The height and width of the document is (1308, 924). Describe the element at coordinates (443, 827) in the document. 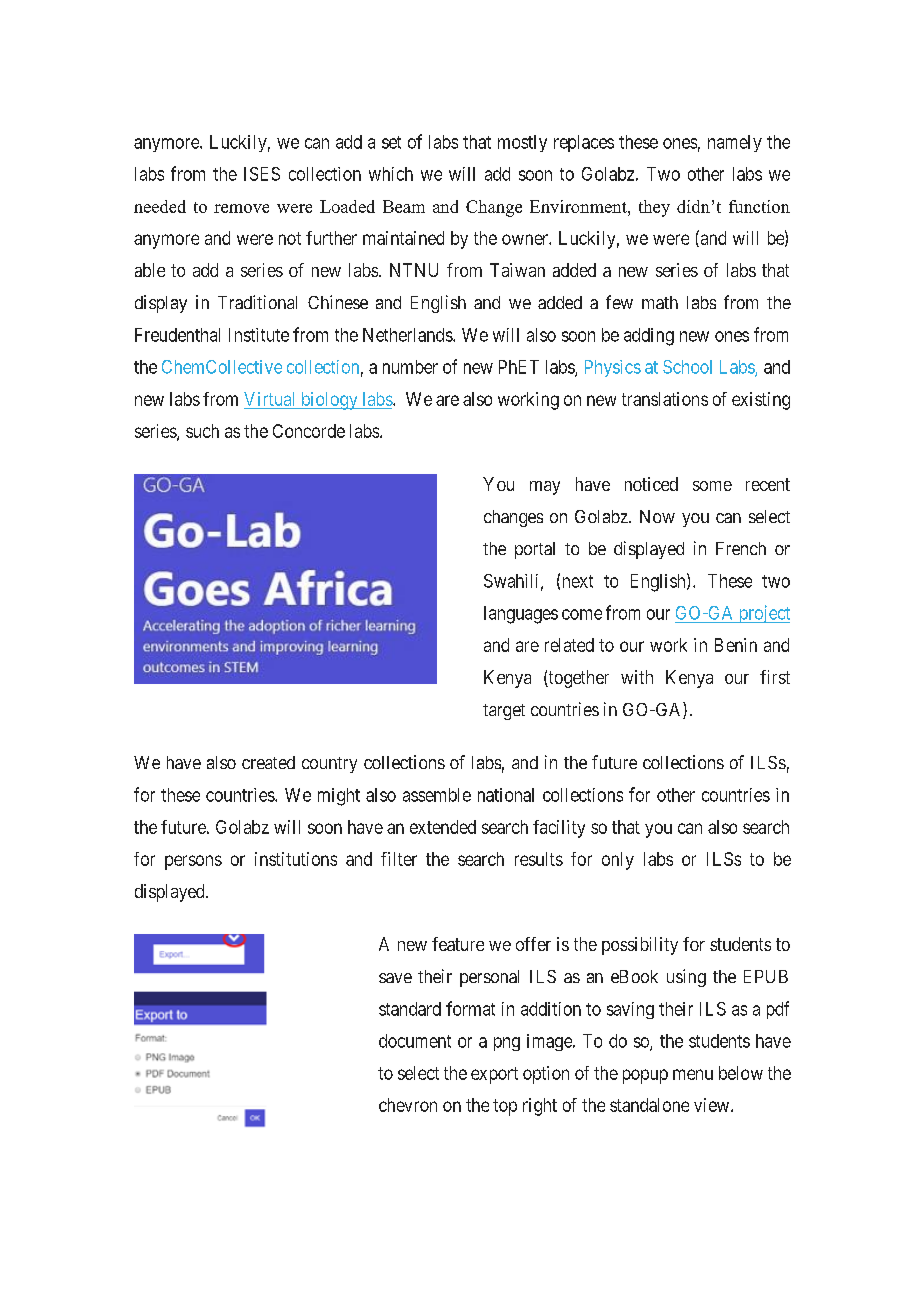

I see `extended` at that location.
